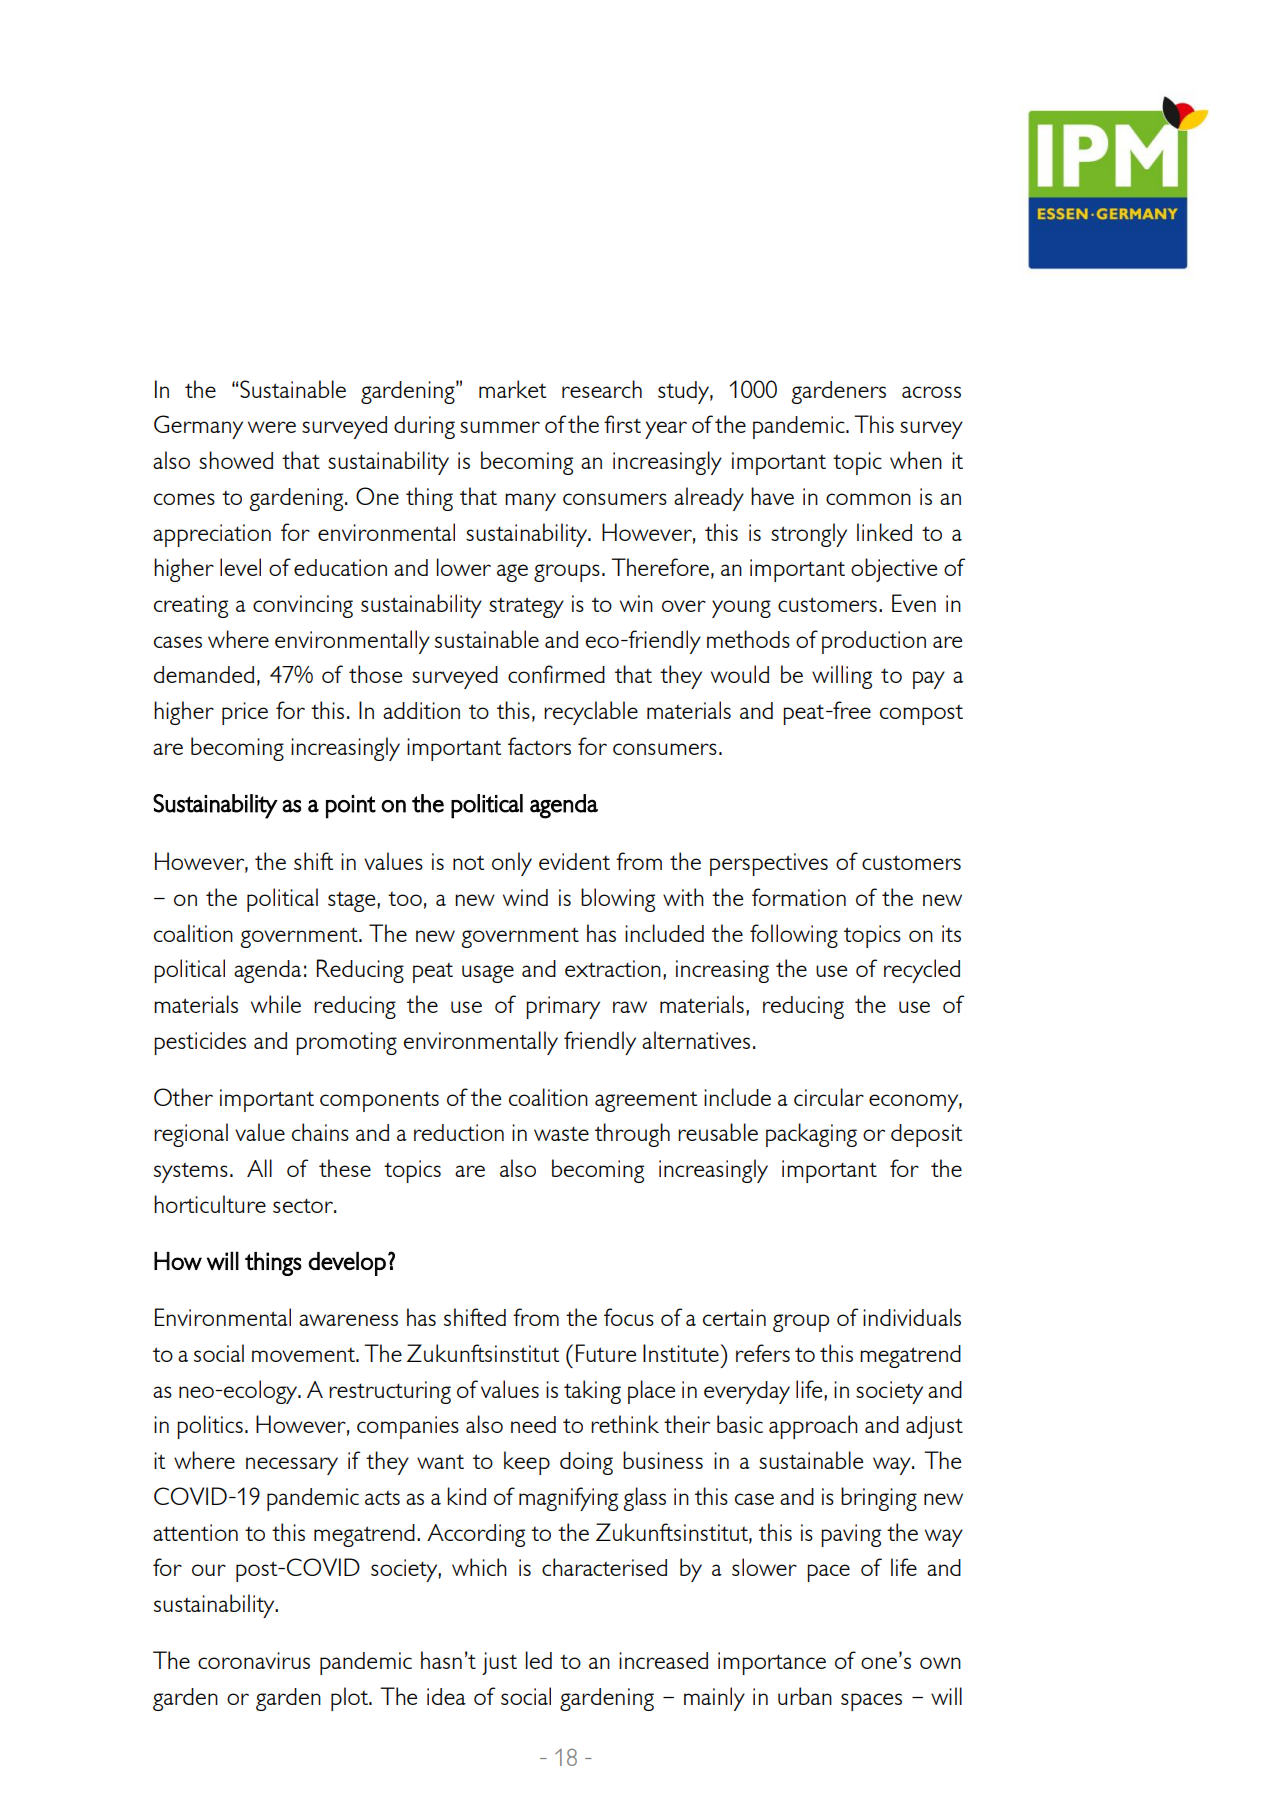 Image resolution: width=1284 pixels, height=1816 pixels. What do you see at coordinates (254, 1660) in the screenshot?
I see `coronavirus` at bounding box center [254, 1660].
